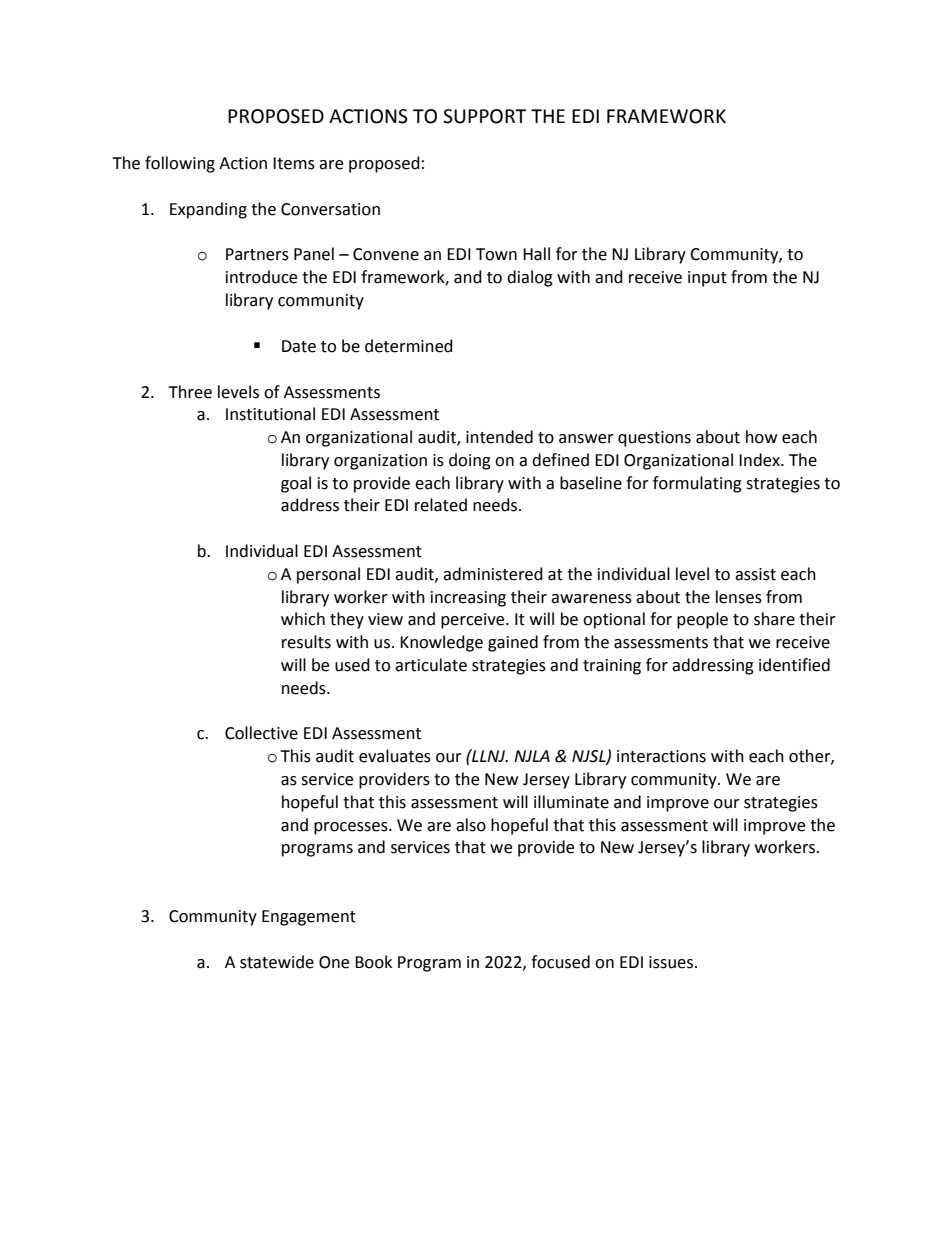  I want to click on how, so click(761, 437).
